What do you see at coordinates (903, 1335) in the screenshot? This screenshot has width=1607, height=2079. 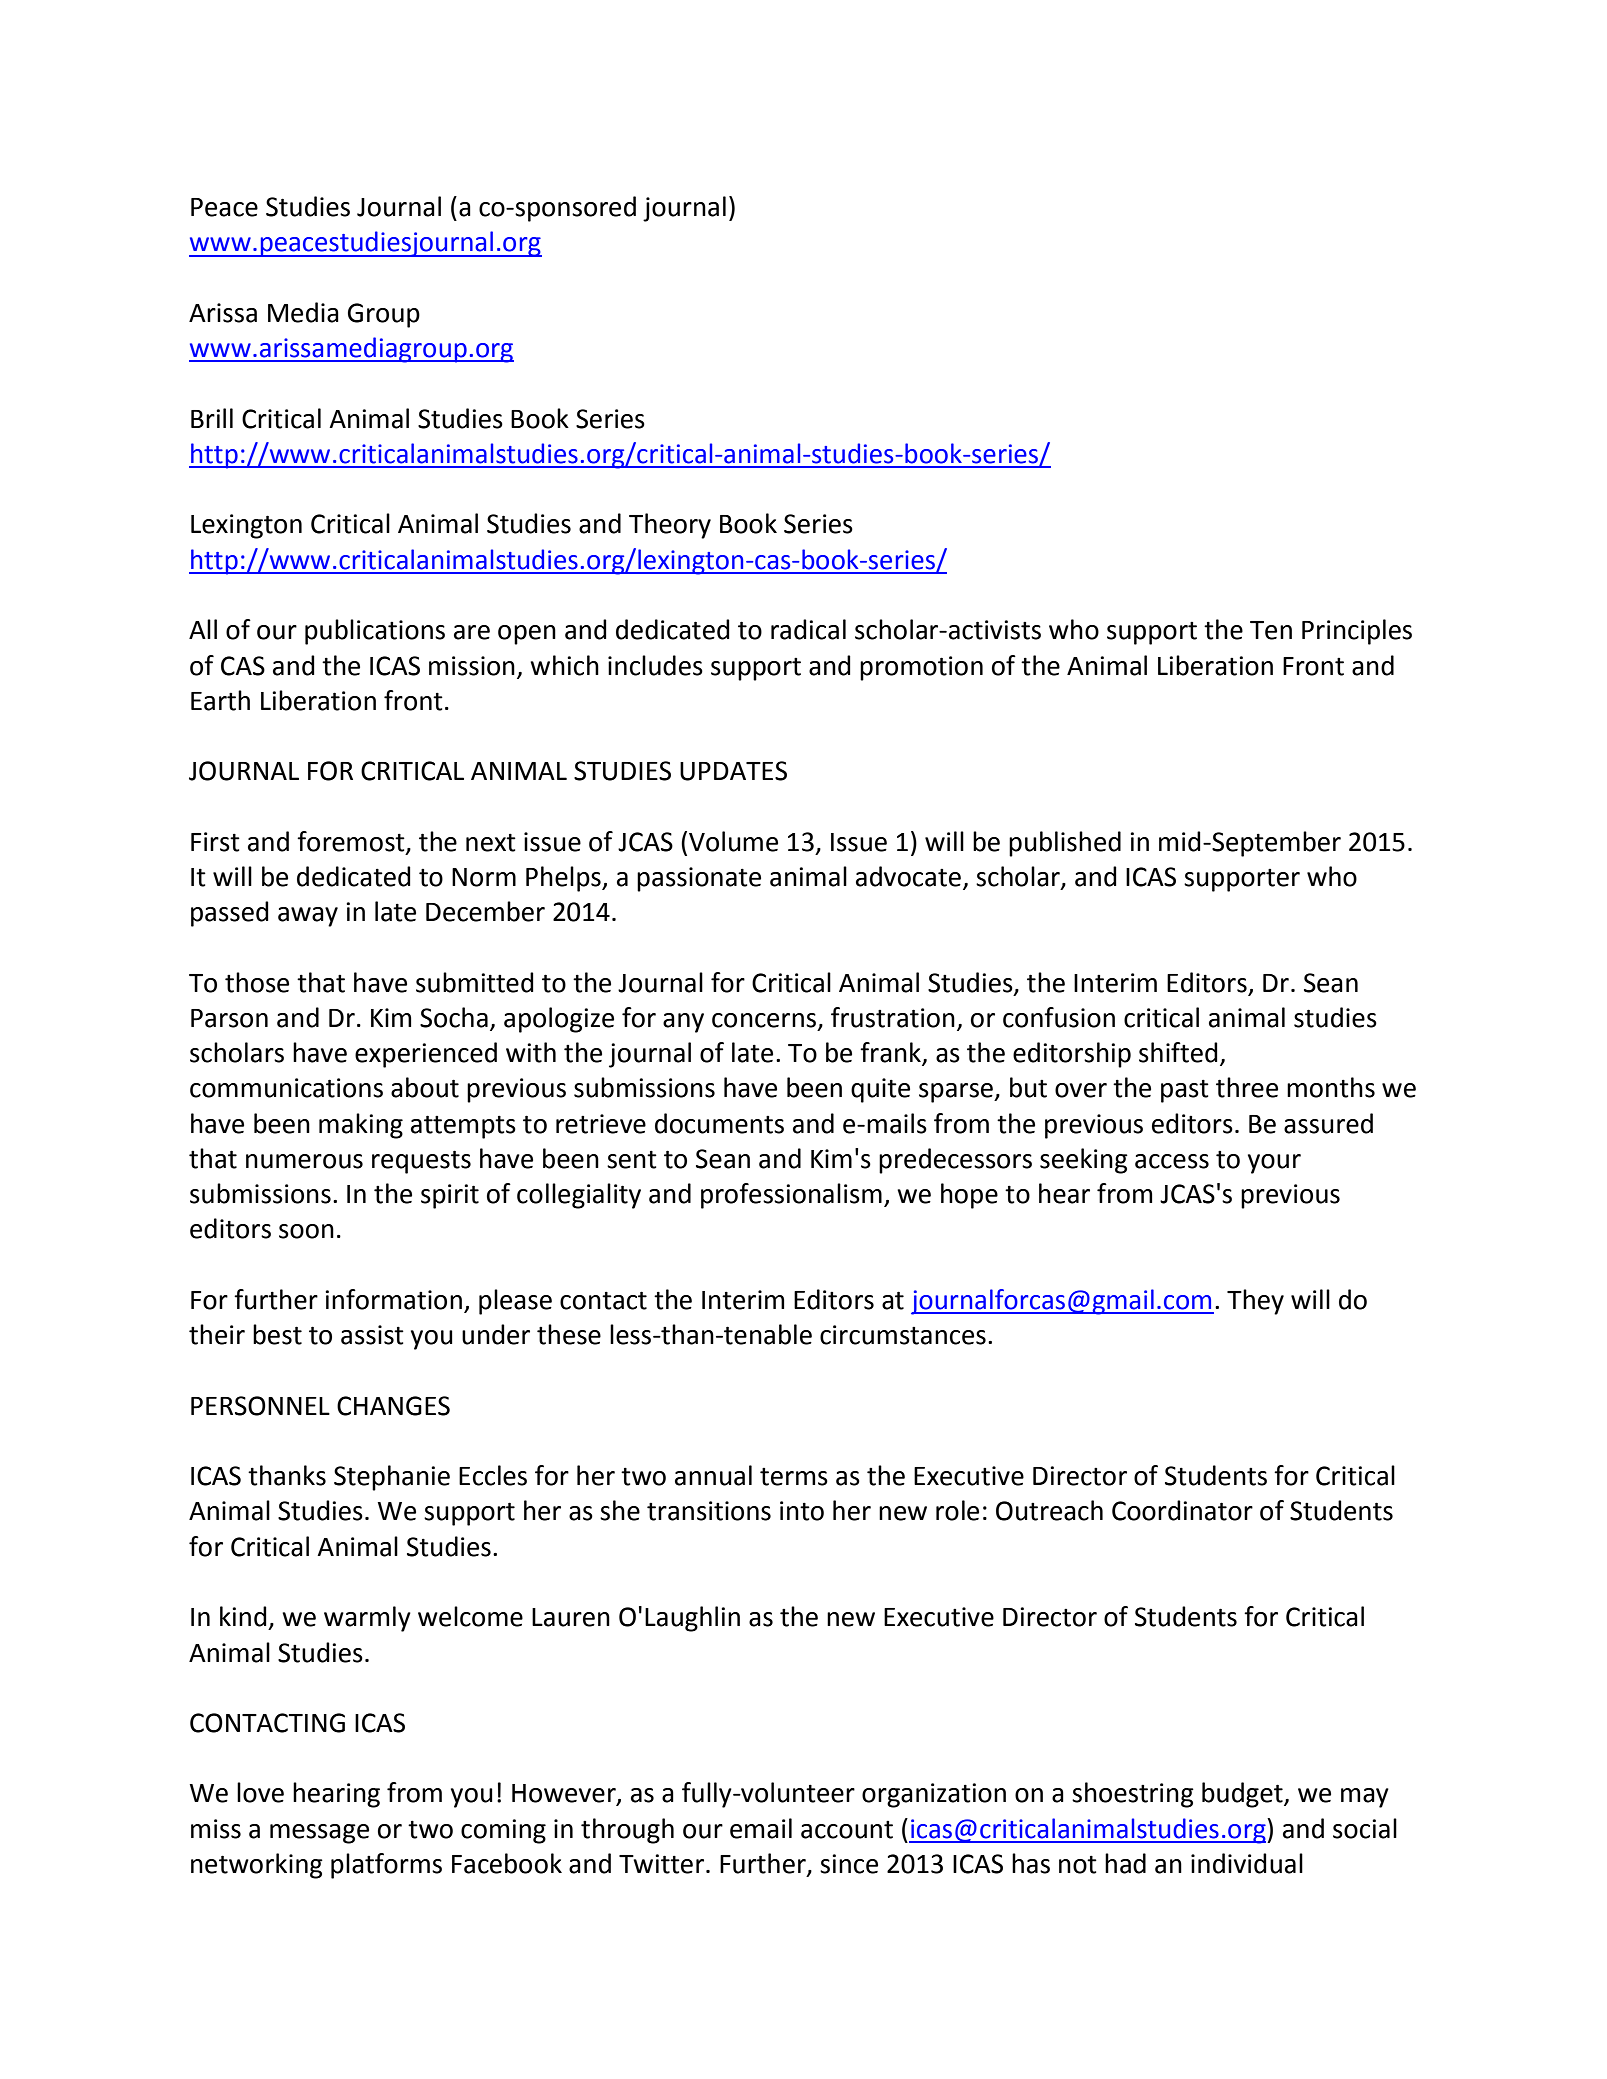 I see `circumstances` at bounding box center [903, 1335].
